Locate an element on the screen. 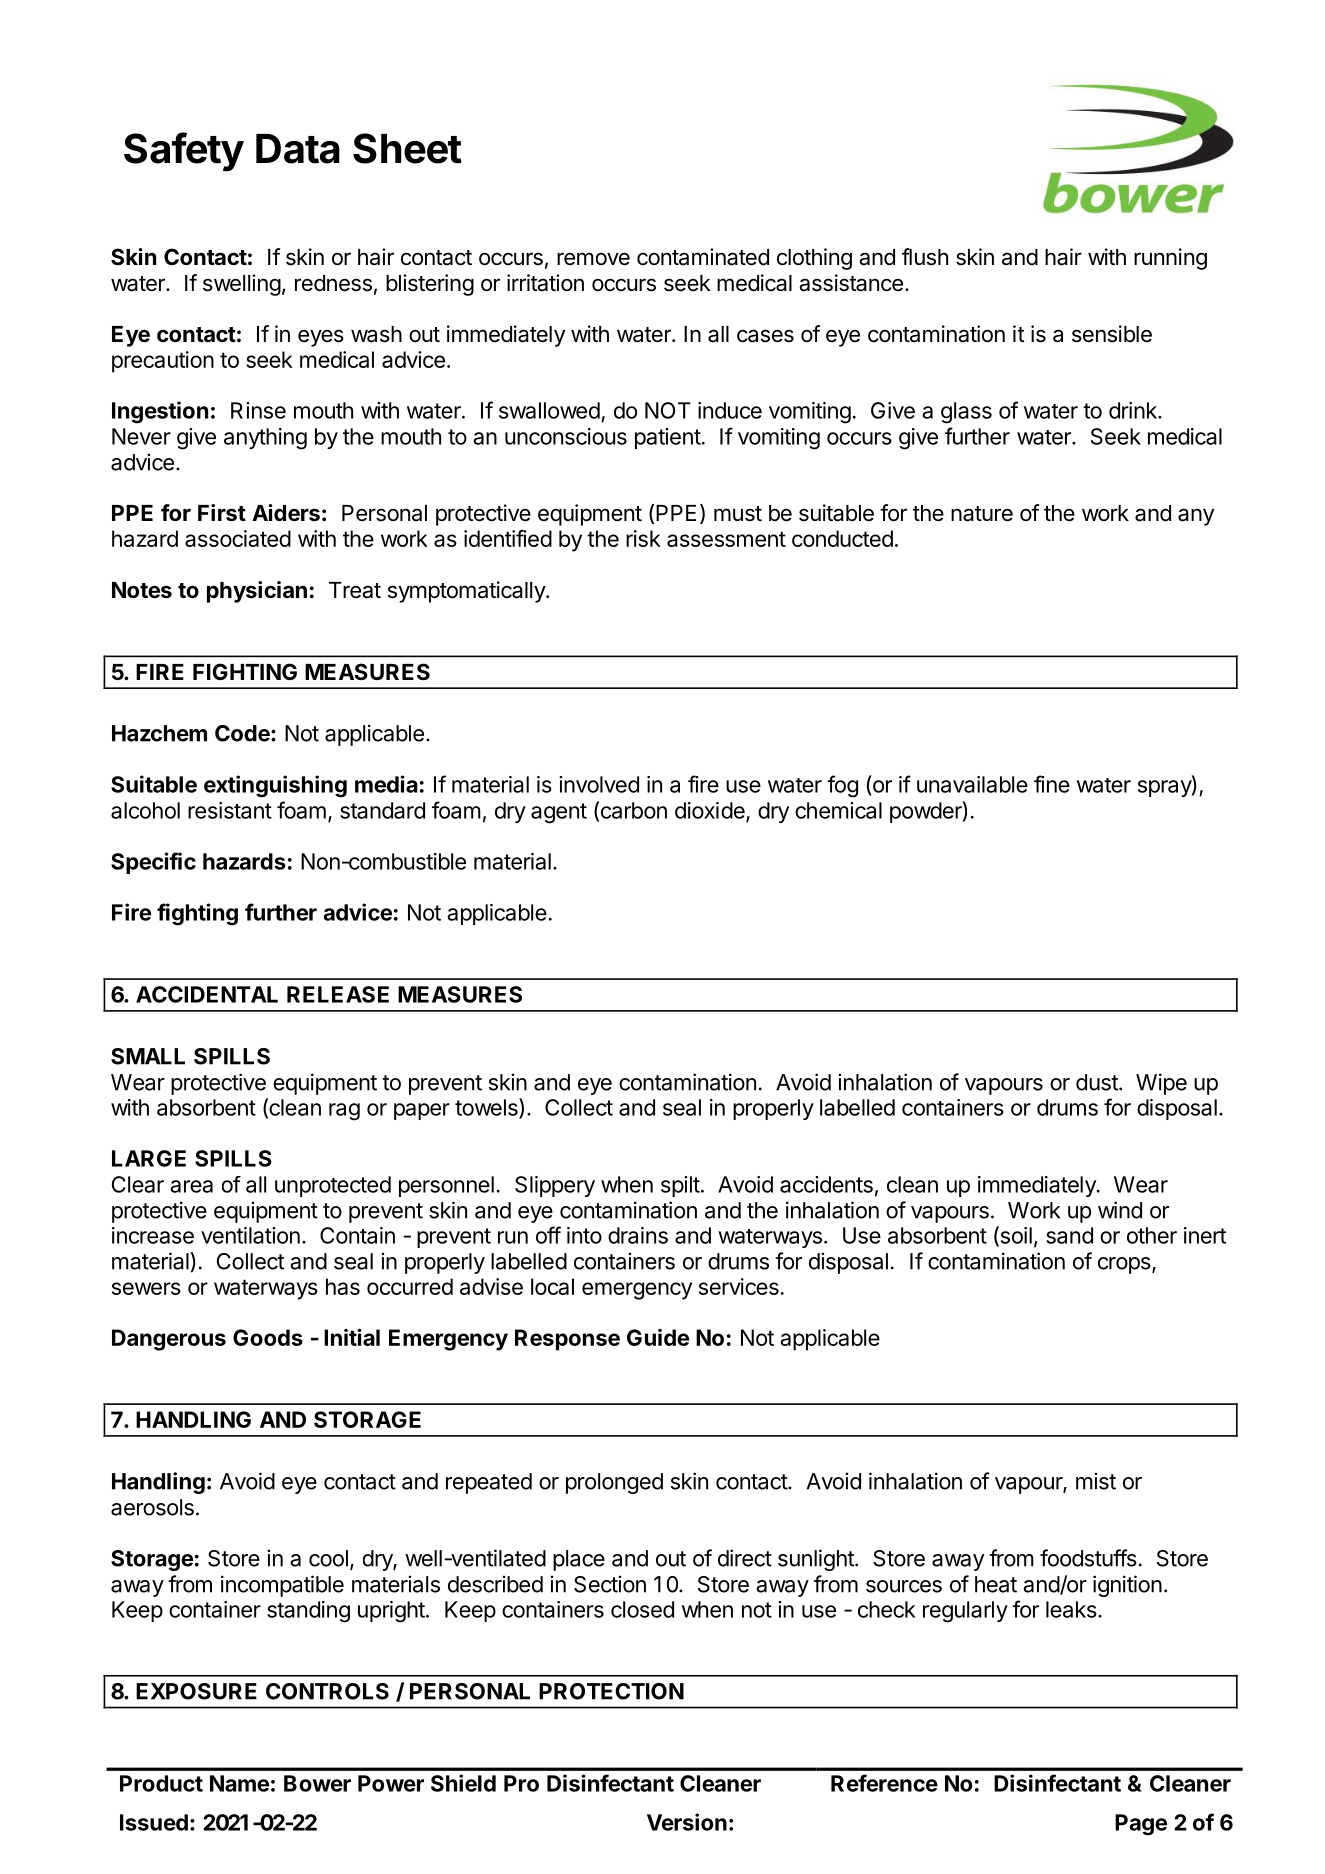 This screenshot has width=1325, height=1874. Page is located at coordinates (1141, 1825).
